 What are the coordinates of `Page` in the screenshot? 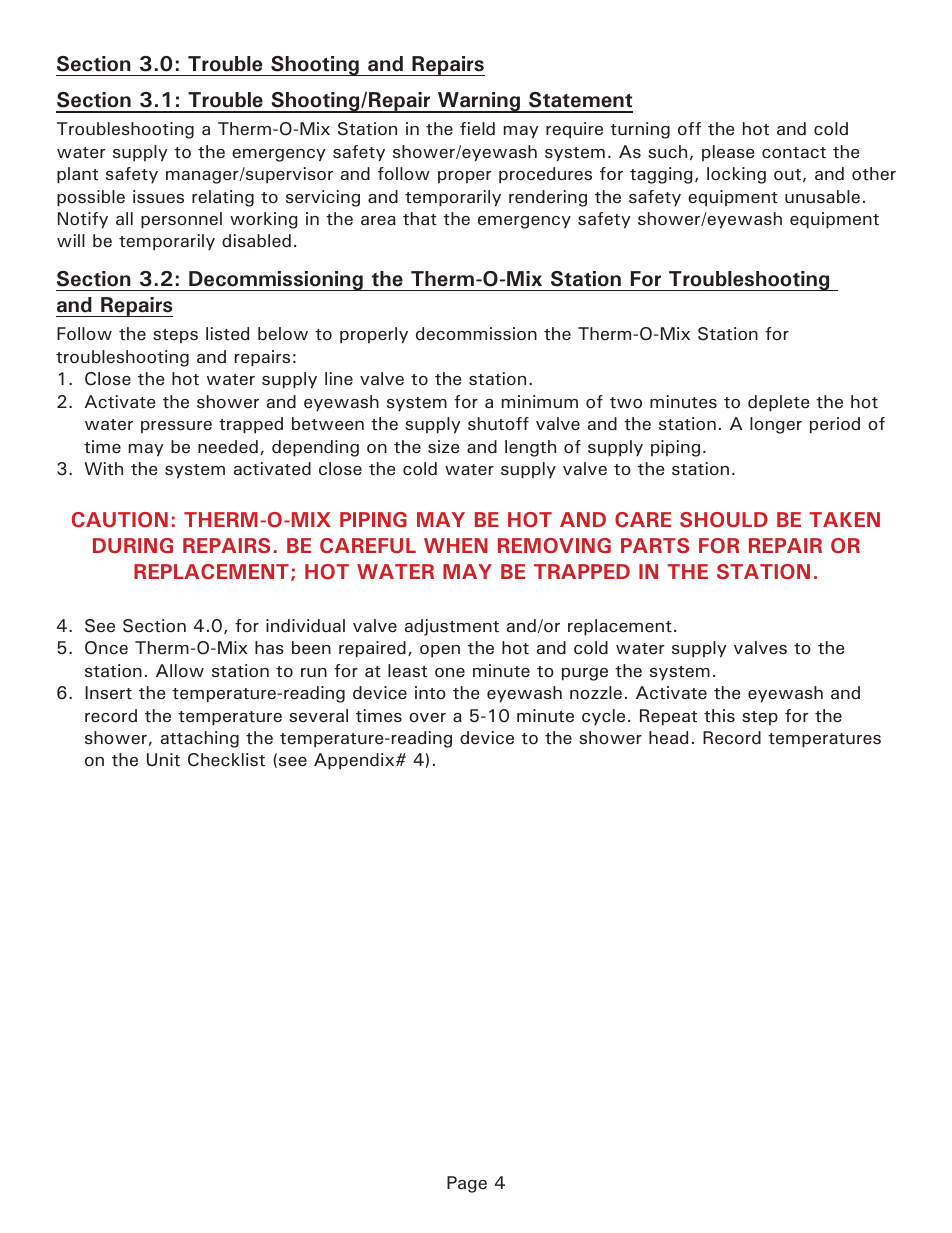 It's located at (467, 1184).
